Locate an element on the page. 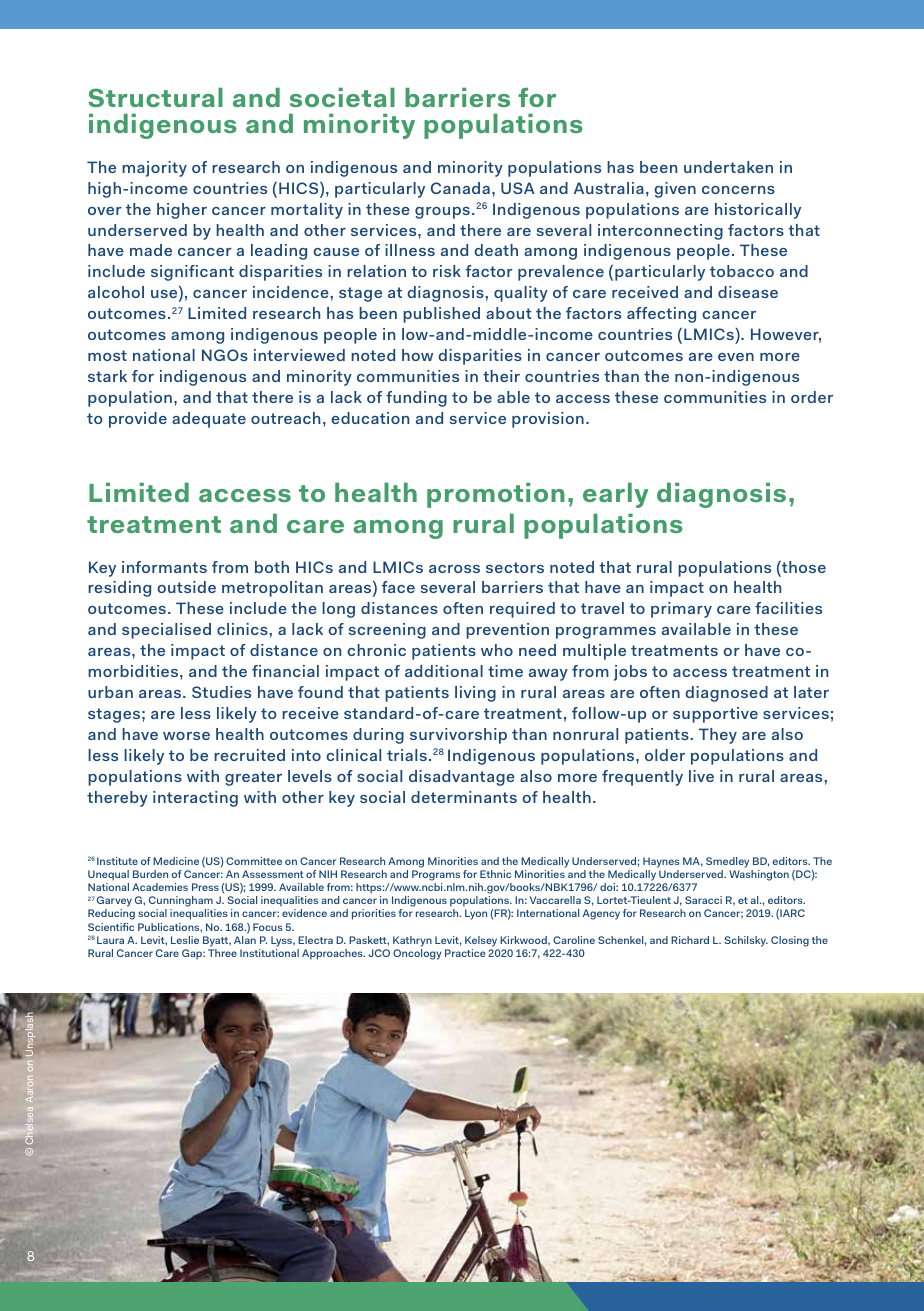 The width and height of the image is (924, 1311). Richard is located at coordinates (690, 940).
